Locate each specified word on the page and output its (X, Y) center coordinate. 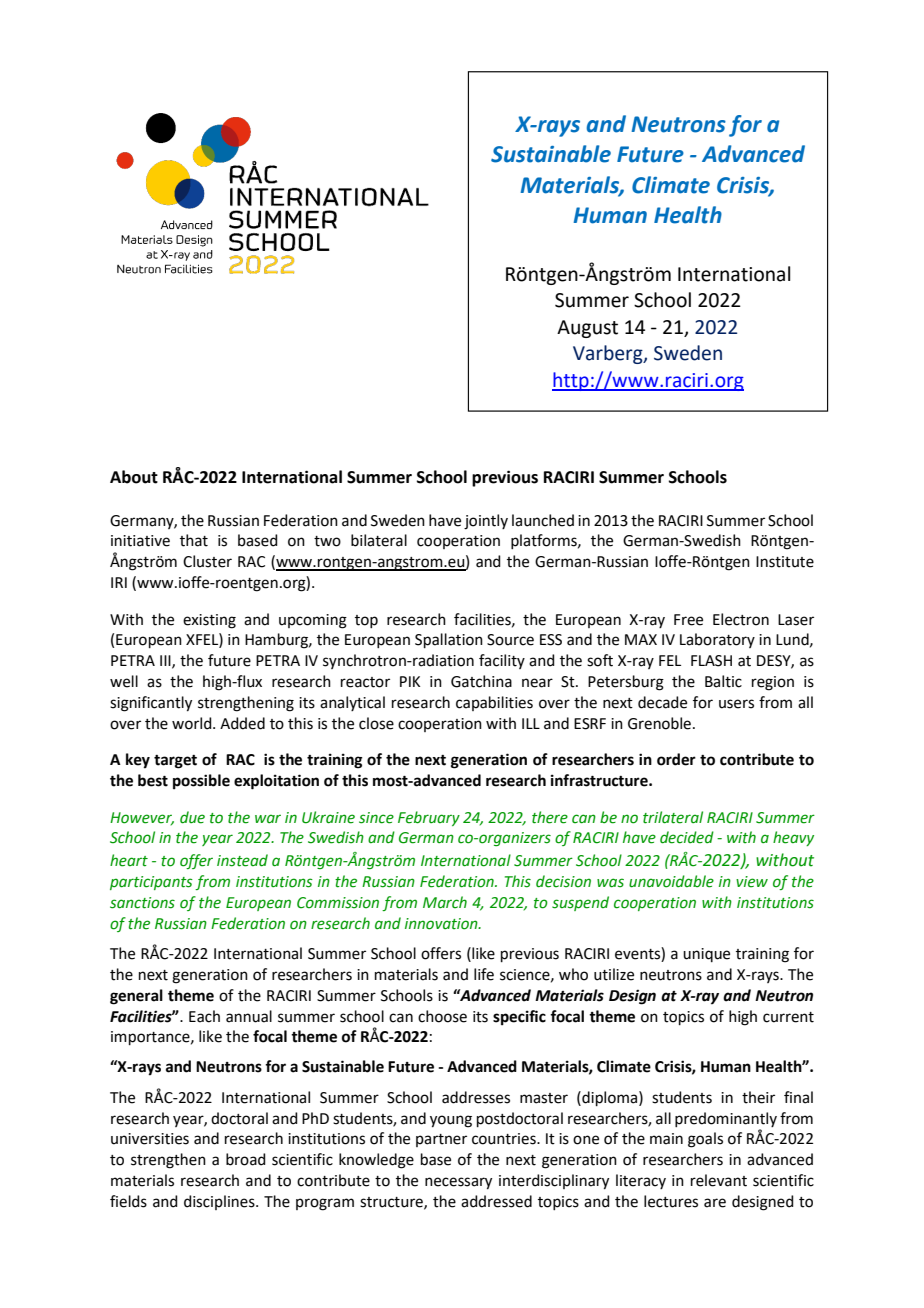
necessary (458, 1183)
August (587, 329)
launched (543, 520)
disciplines (220, 1202)
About (134, 477)
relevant (719, 1180)
